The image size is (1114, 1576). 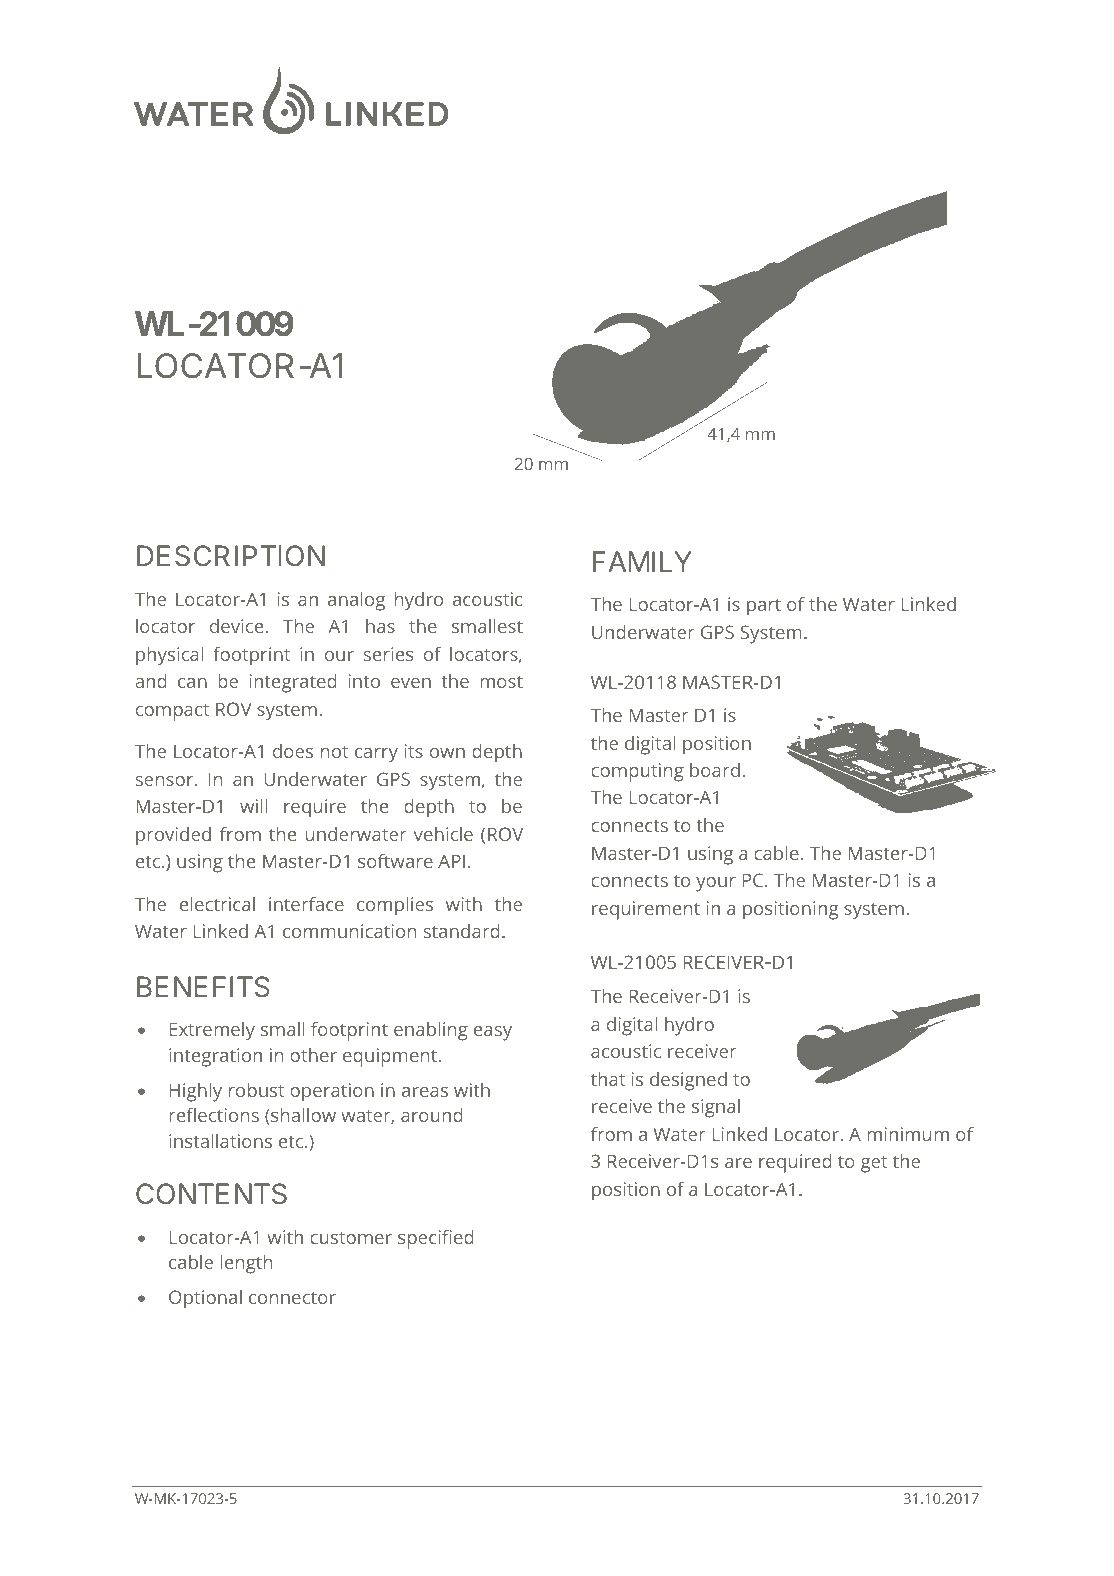 What do you see at coordinates (217, 904) in the screenshot?
I see `electrical` at bounding box center [217, 904].
